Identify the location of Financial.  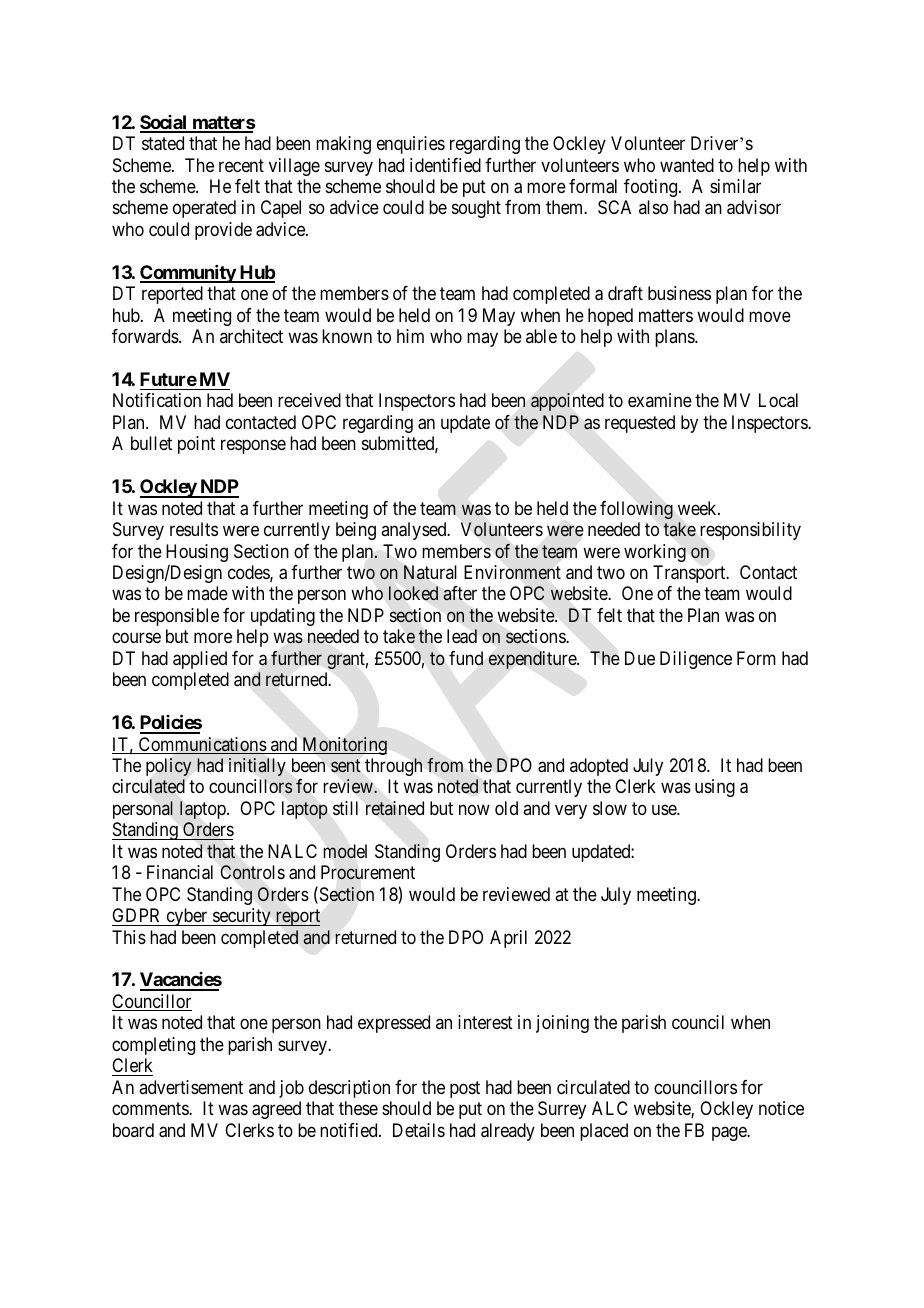
(180, 872).
